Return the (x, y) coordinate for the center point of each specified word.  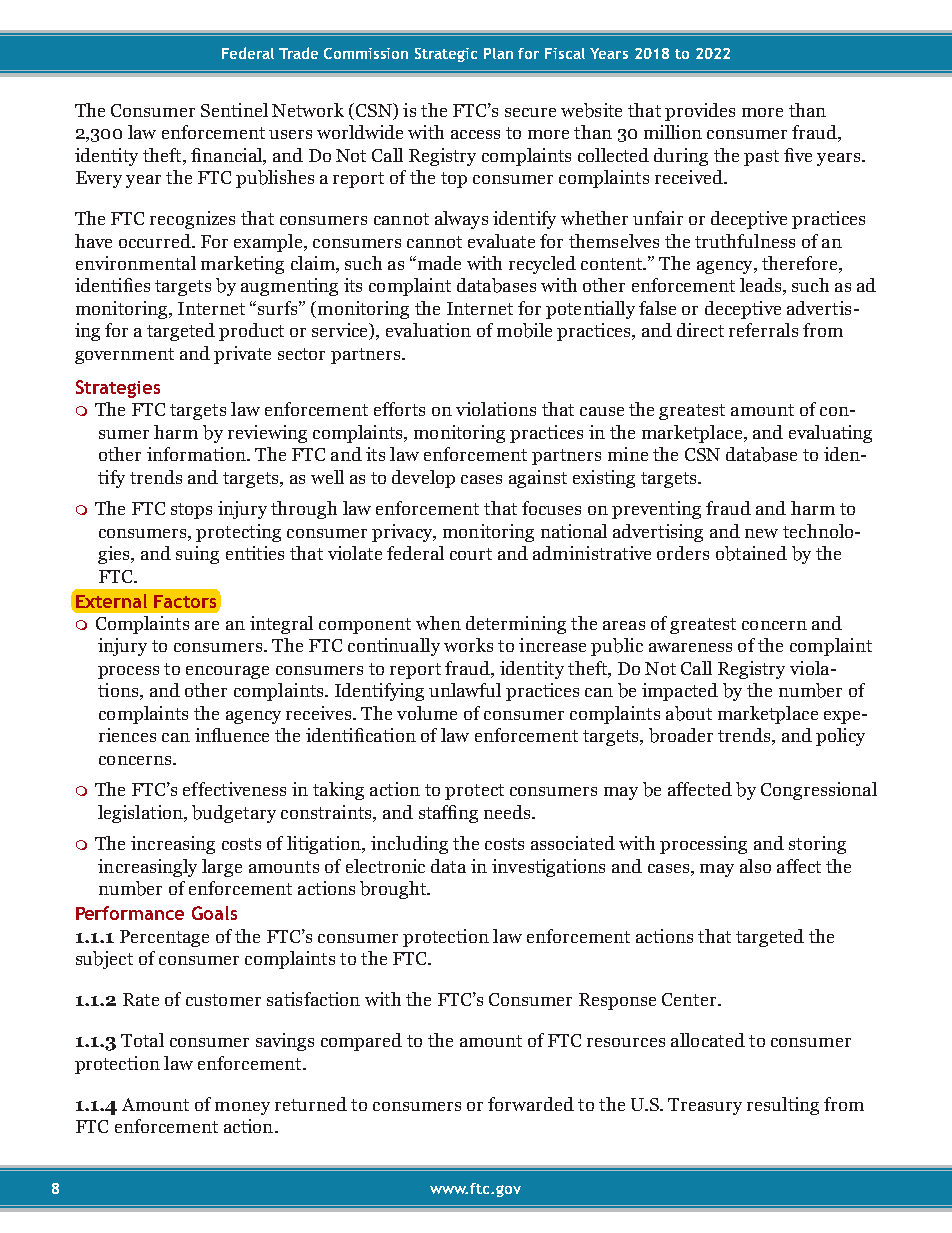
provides (700, 112)
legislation (141, 814)
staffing (448, 814)
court (471, 554)
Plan (498, 53)
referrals (763, 330)
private (242, 355)
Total (142, 1040)
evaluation (428, 330)
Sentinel (234, 110)
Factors (185, 601)
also (755, 866)
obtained (751, 553)
